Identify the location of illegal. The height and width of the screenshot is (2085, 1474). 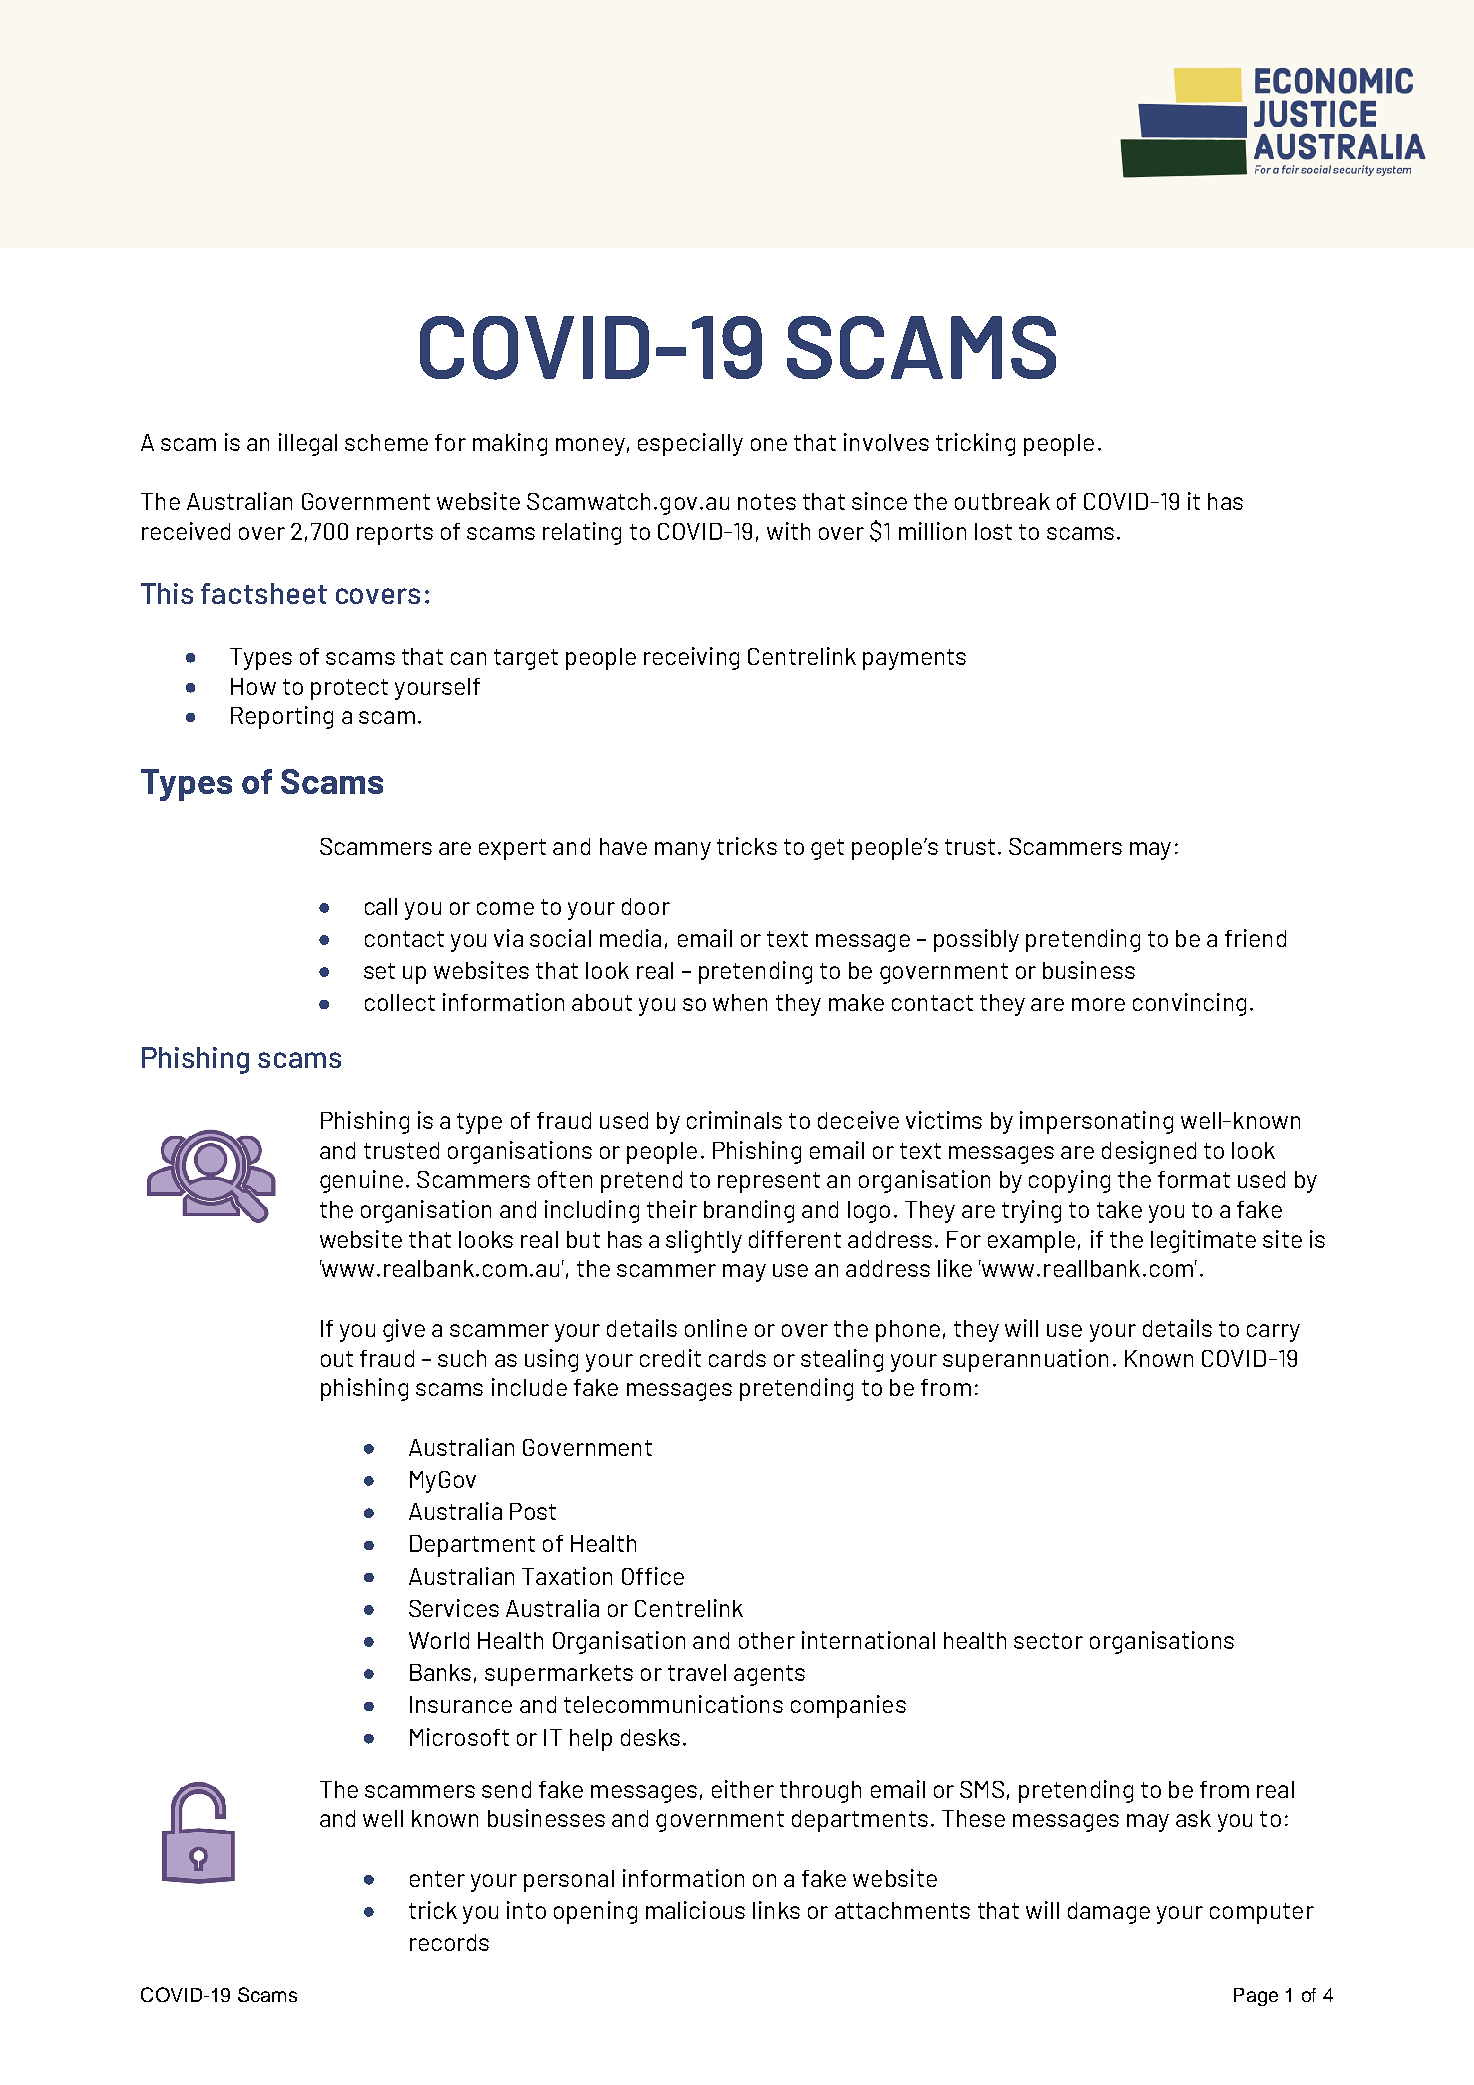
(308, 444).
